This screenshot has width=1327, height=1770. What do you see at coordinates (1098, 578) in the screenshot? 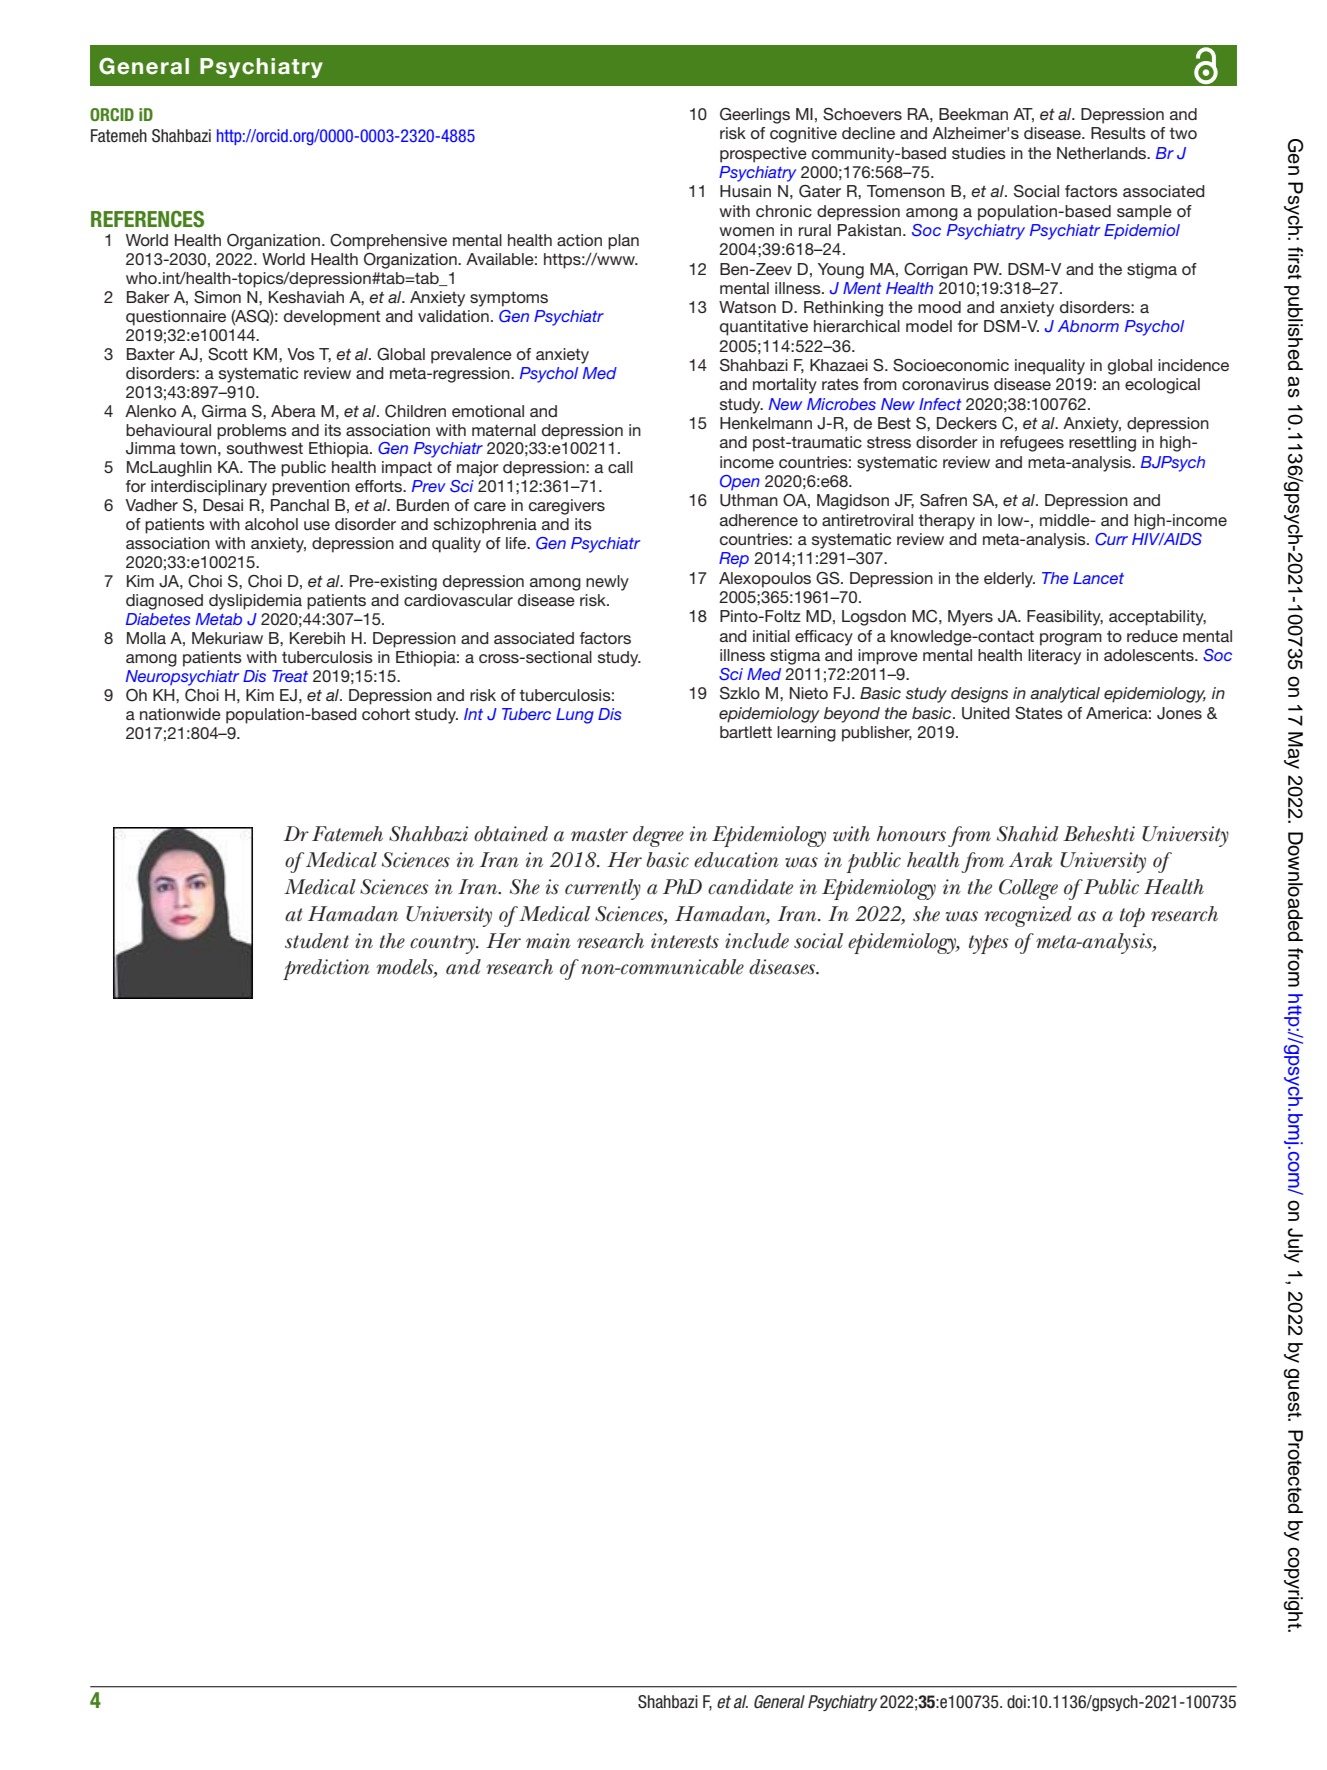
I see `Lancet` at bounding box center [1098, 578].
